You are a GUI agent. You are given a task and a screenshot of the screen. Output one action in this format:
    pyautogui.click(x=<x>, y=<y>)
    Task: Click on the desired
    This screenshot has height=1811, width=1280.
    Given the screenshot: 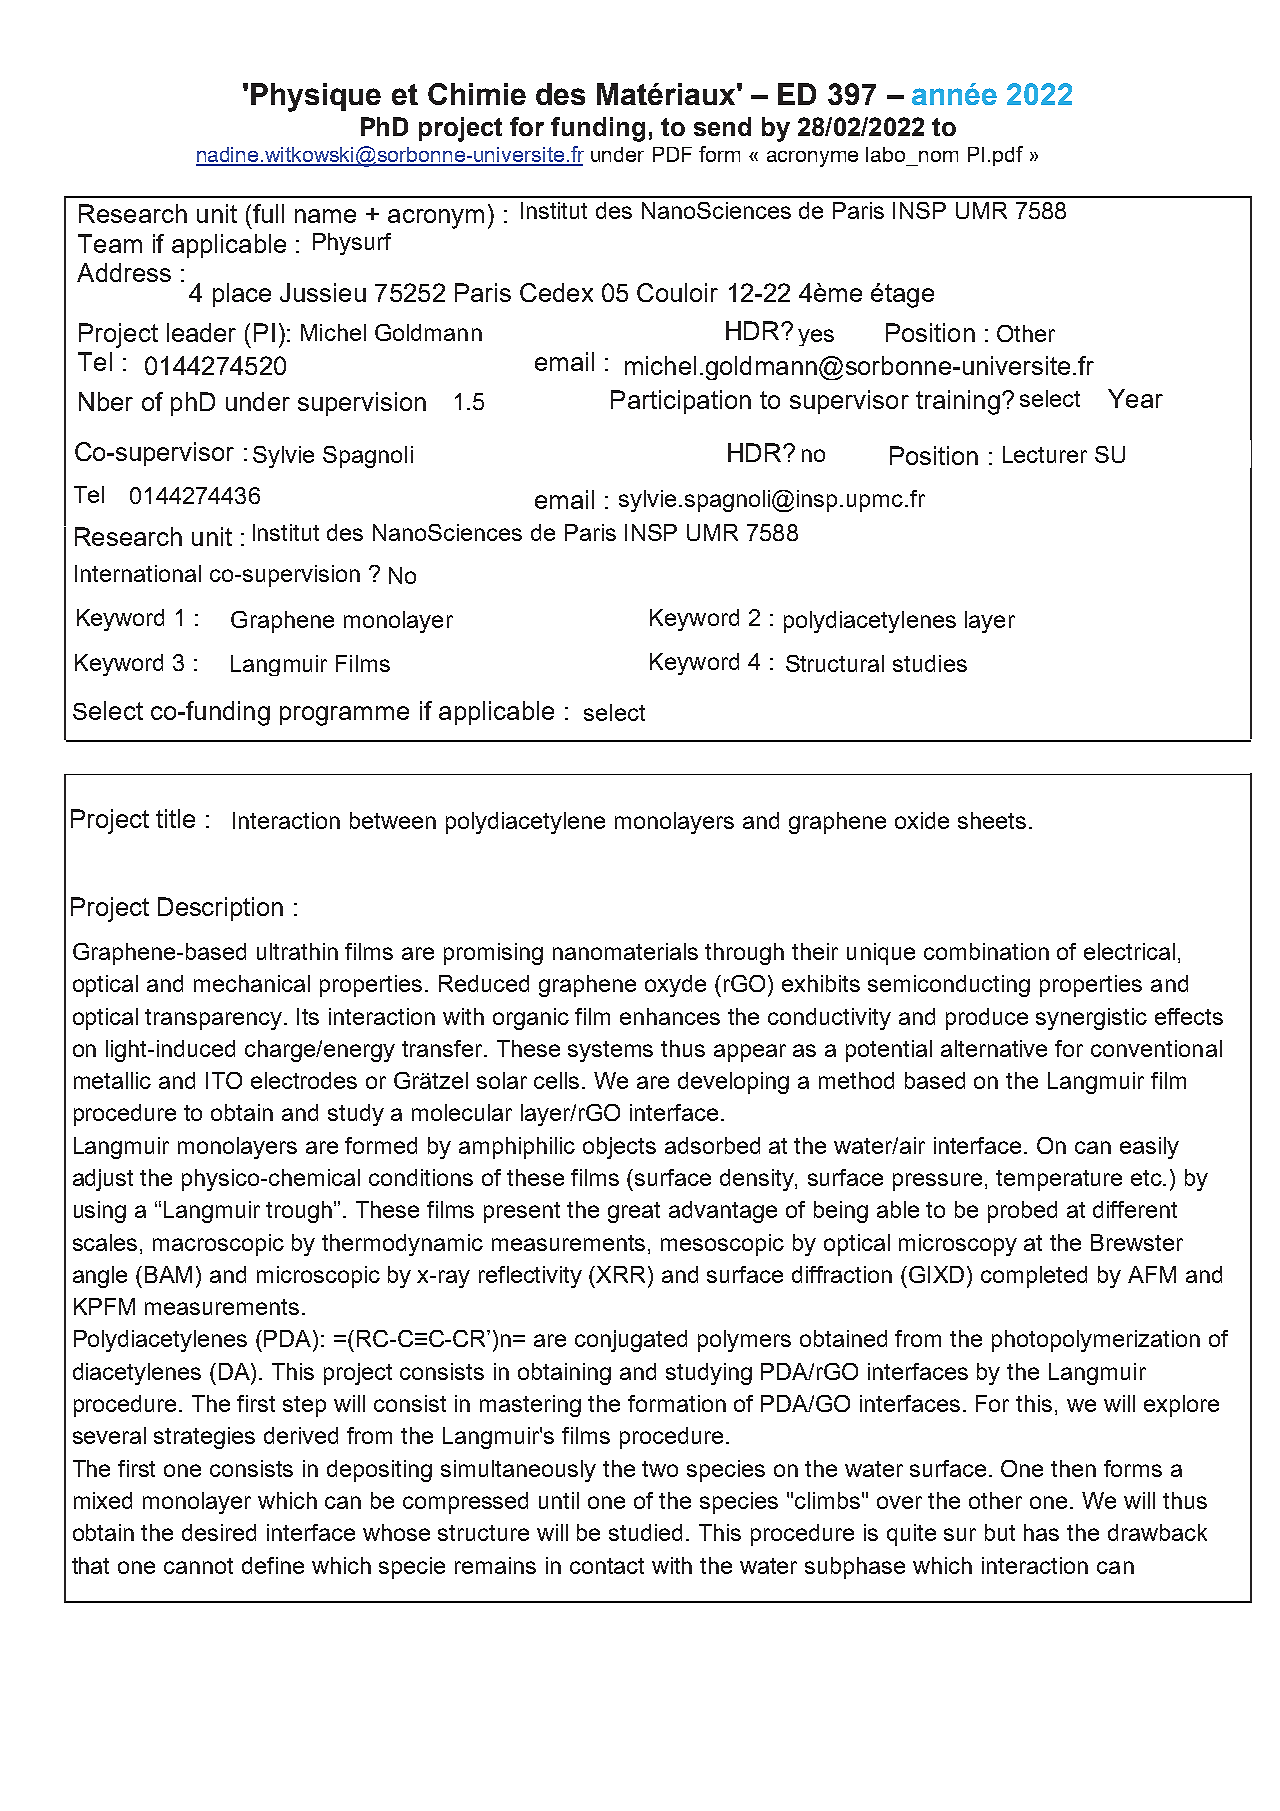 What is the action you would take?
    pyautogui.click(x=219, y=1532)
